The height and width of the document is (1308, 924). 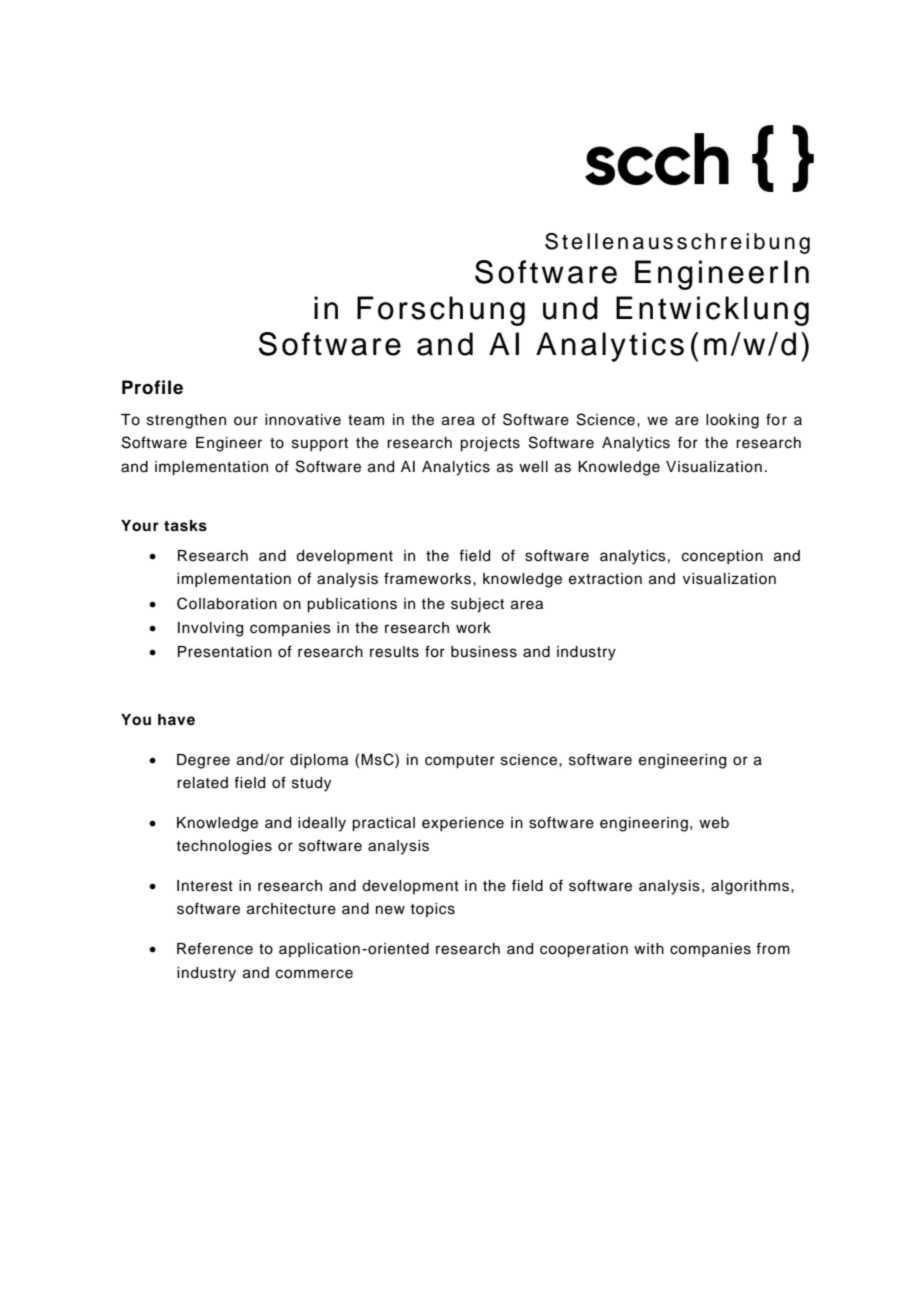 What do you see at coordinates (186, 421) in the document?
I see `strengthen` at bounding box center [186, 421].
